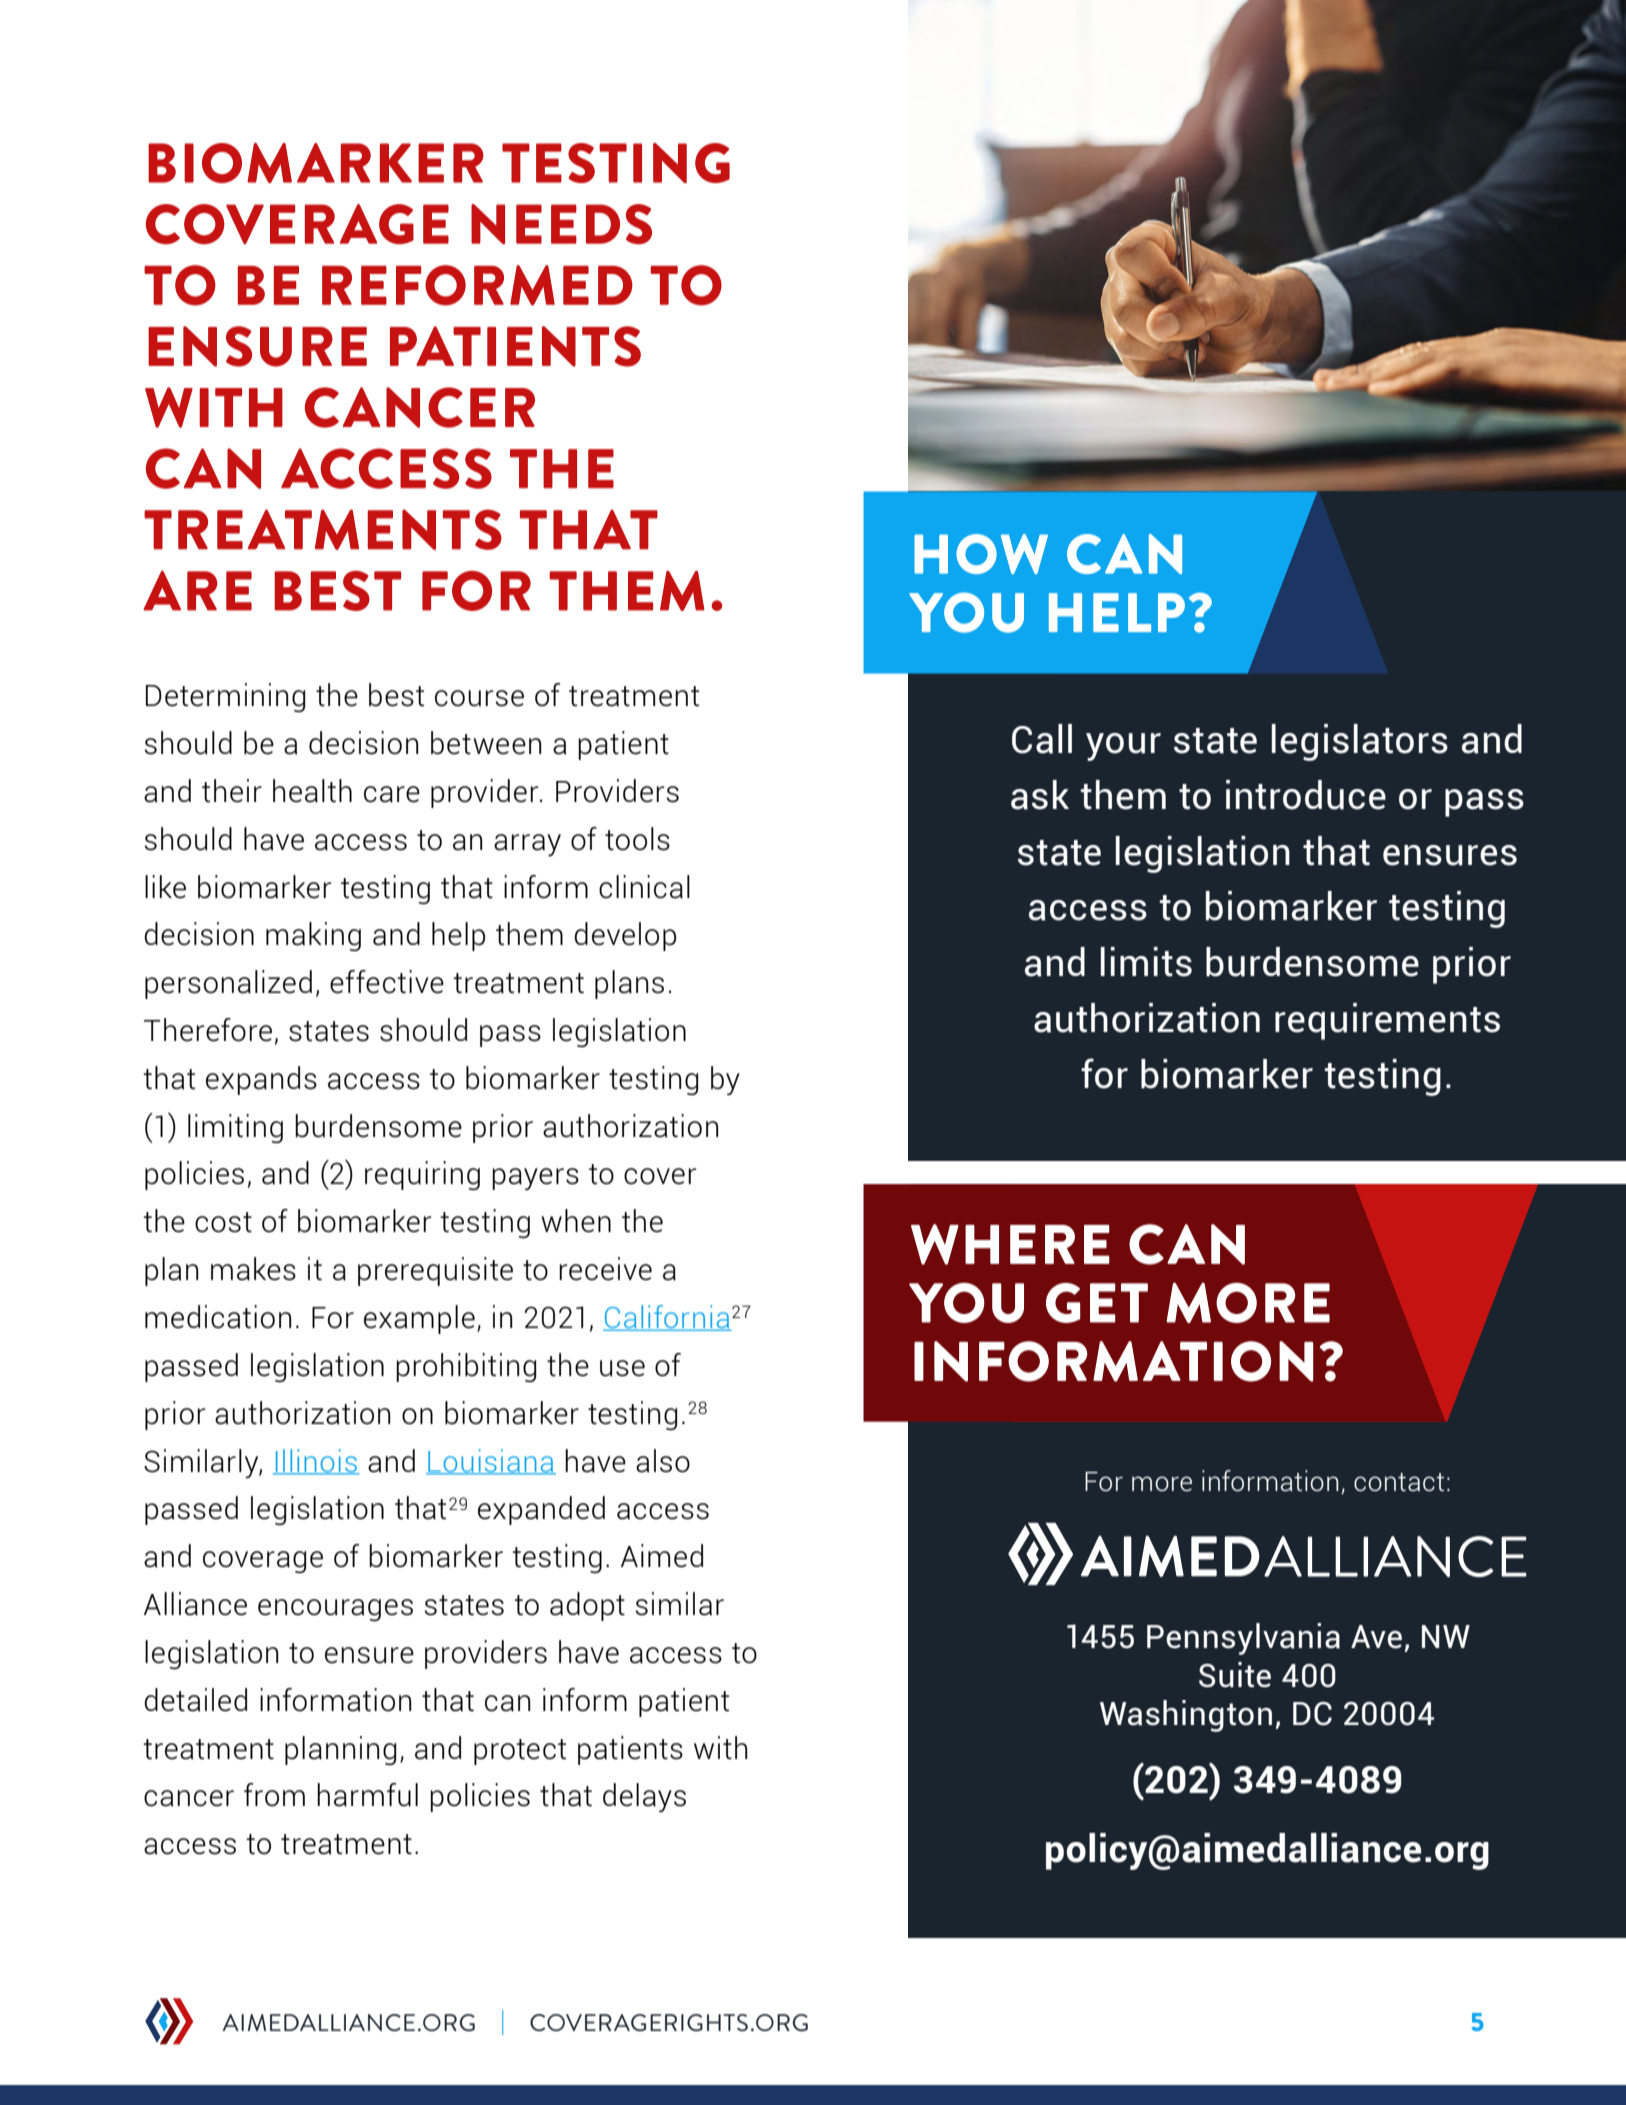 This screenshot has width=1626, height=2105. I want to click on REFORMED, so click(477, 285).
